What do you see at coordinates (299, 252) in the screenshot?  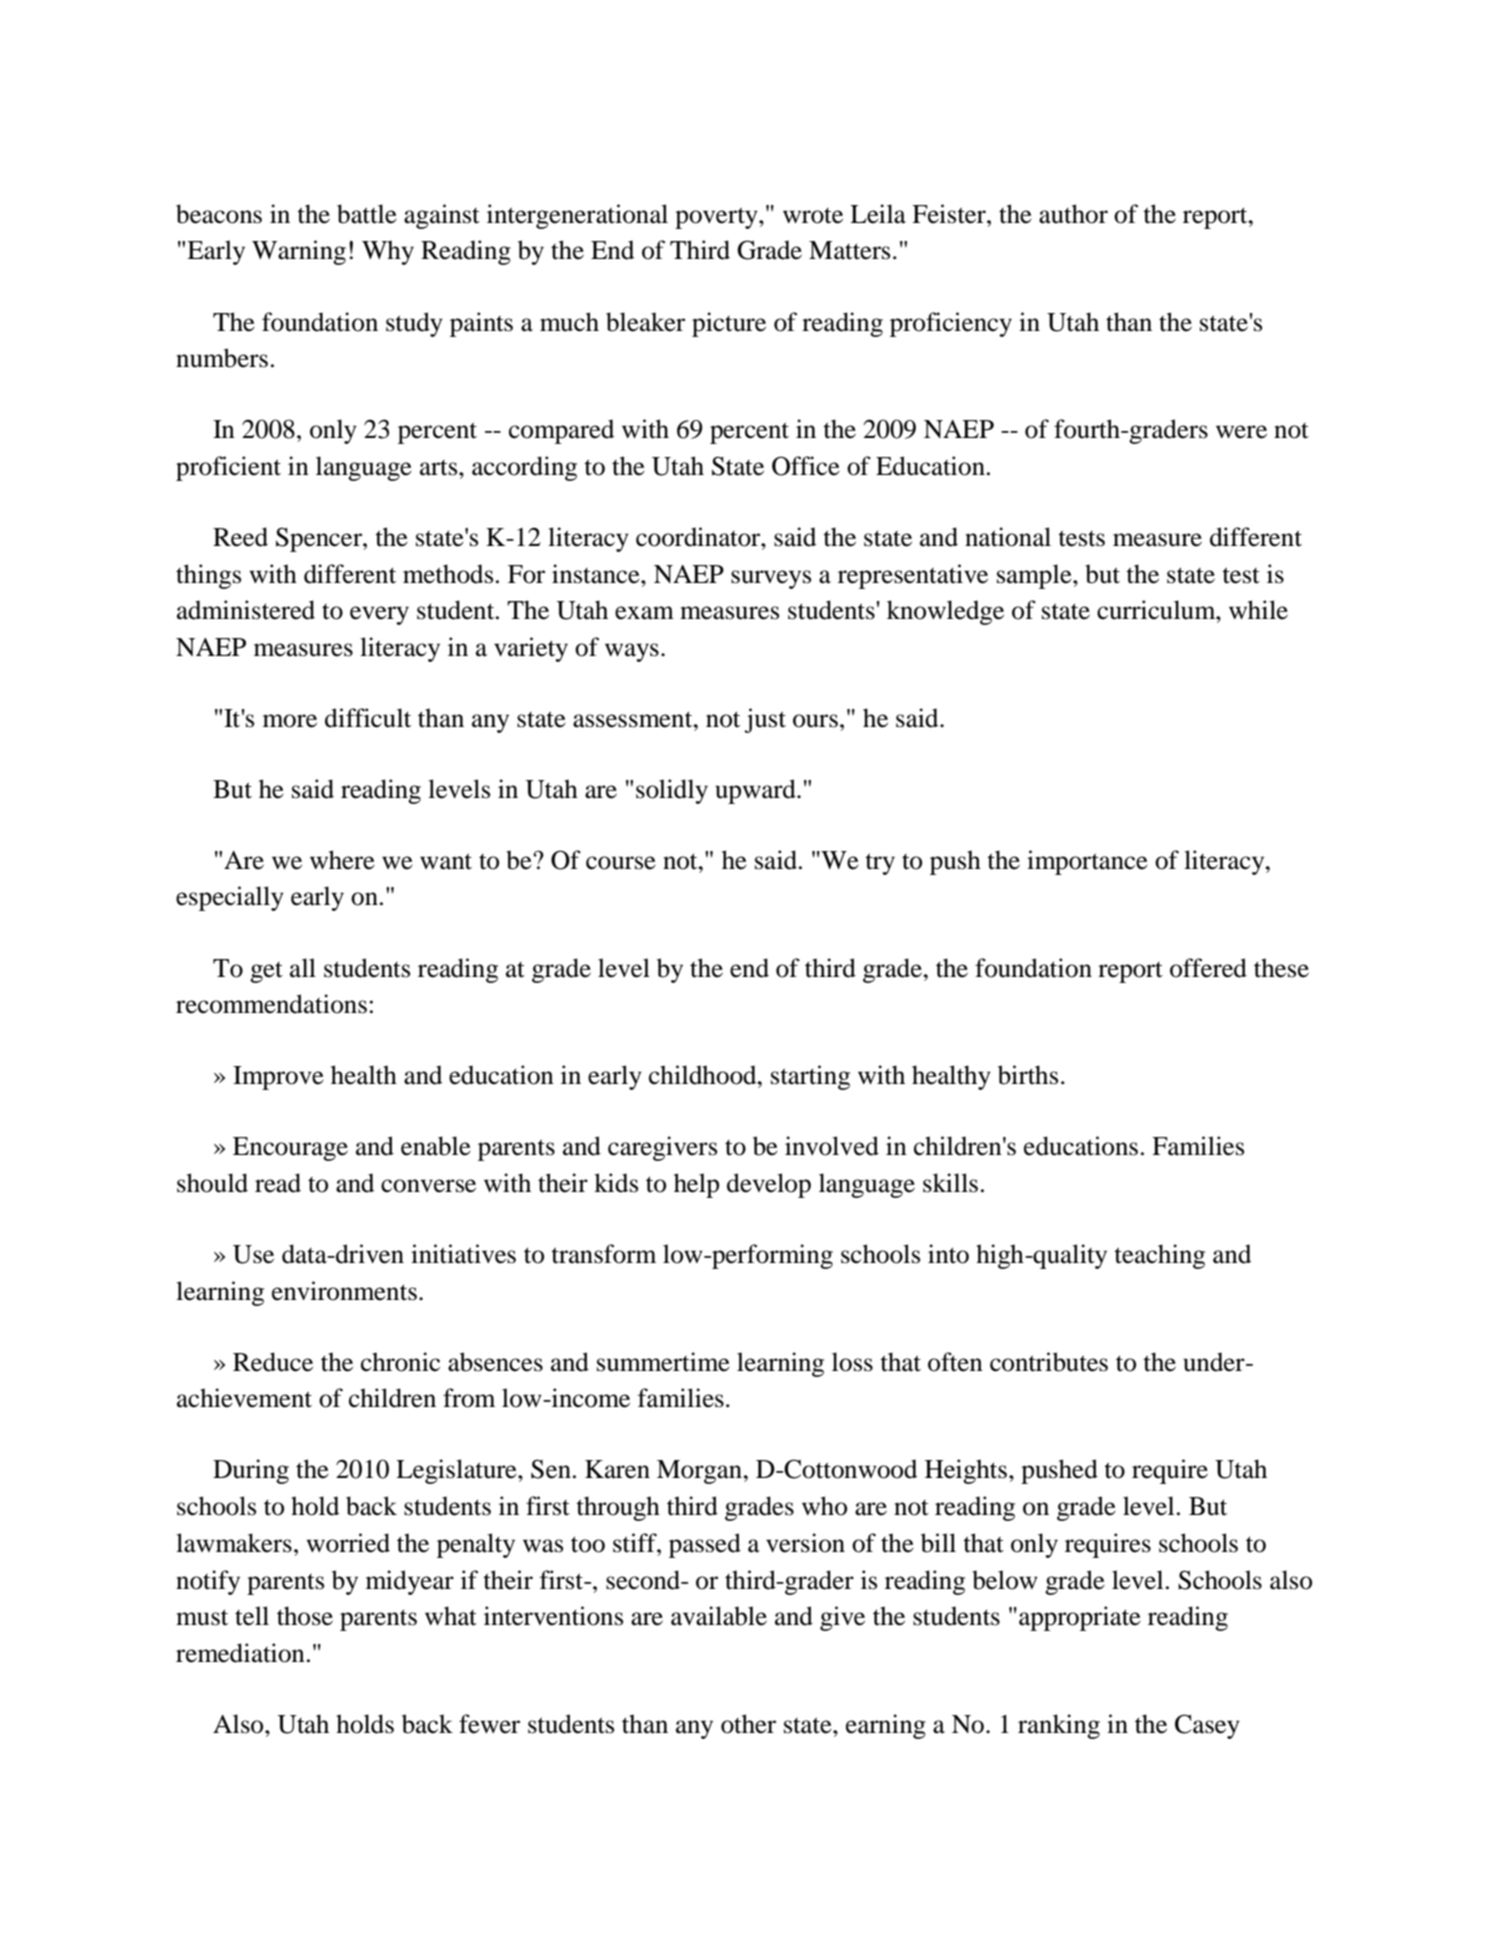 I see `Warning` at bounding box center [299, 252].
